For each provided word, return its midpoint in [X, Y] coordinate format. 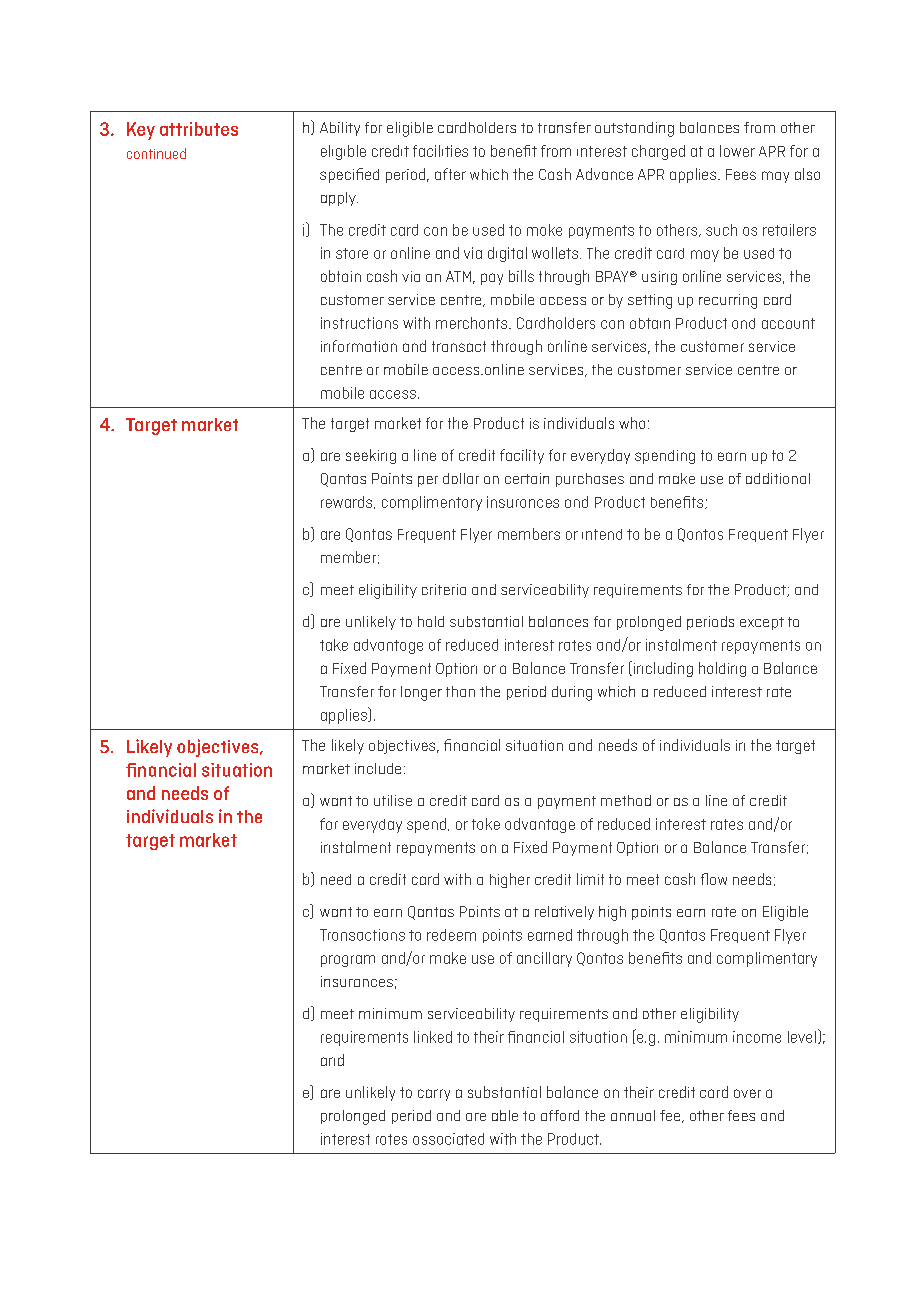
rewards [348, 502]
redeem [451, 935]
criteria [444, 589]
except [762, 623]
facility [522, 456]
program [348, 961]
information [359, 346]
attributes [199, 129]
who [632, 423]
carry [434, 1095]
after [450, 174]
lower [737, 151]
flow [714, 879]
